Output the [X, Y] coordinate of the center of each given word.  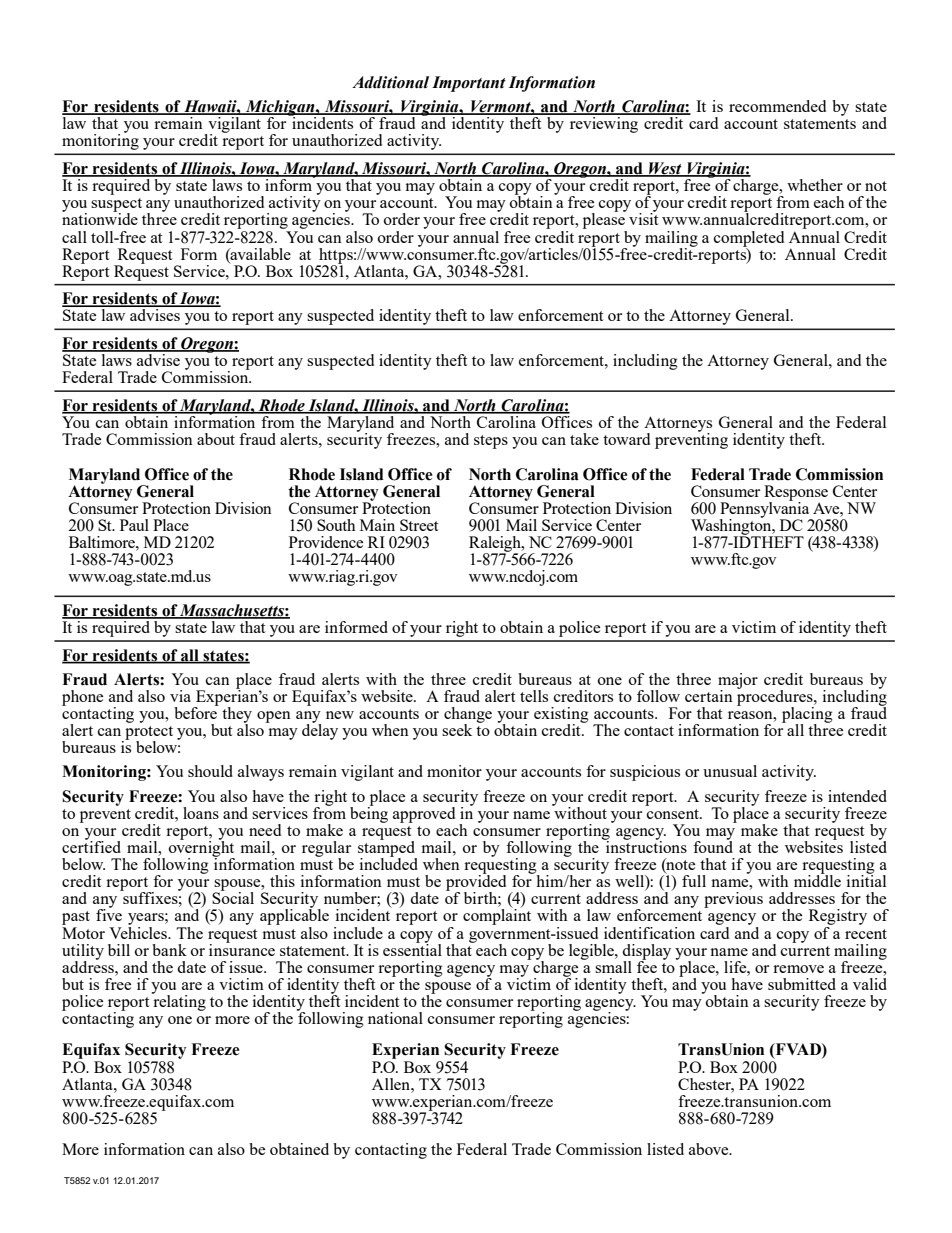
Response [796, 494]
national [395, 1018]
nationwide [100, 218]
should [210, 771]
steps [491, 442]
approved [424, 815]
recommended [777, 106]
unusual [730, 771]
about [216, 439]
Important [469, 84]
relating [179, 1002]
